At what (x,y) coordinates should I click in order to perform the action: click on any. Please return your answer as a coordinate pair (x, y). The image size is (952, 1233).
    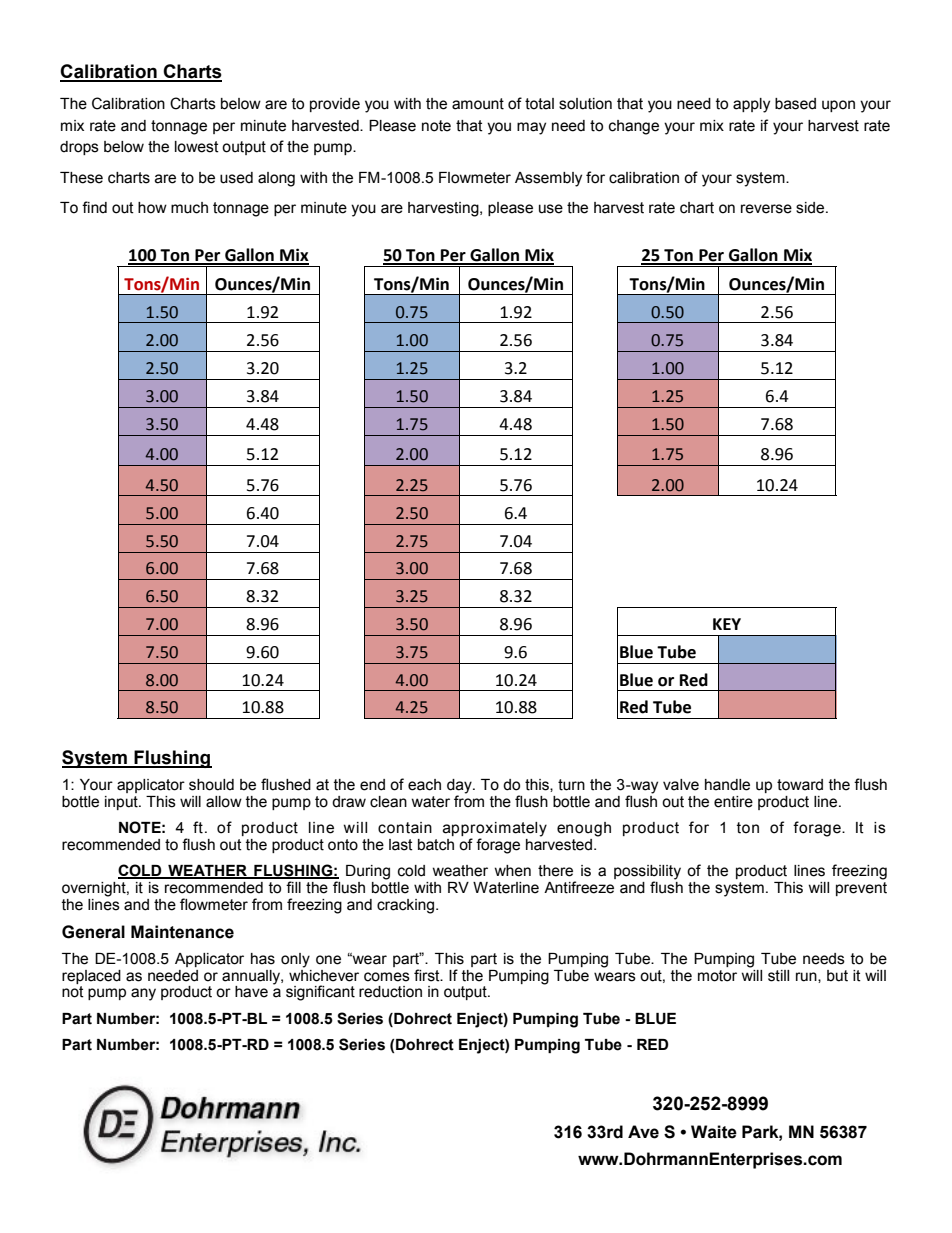
    Looking at the image, I should click on (143, 994).
